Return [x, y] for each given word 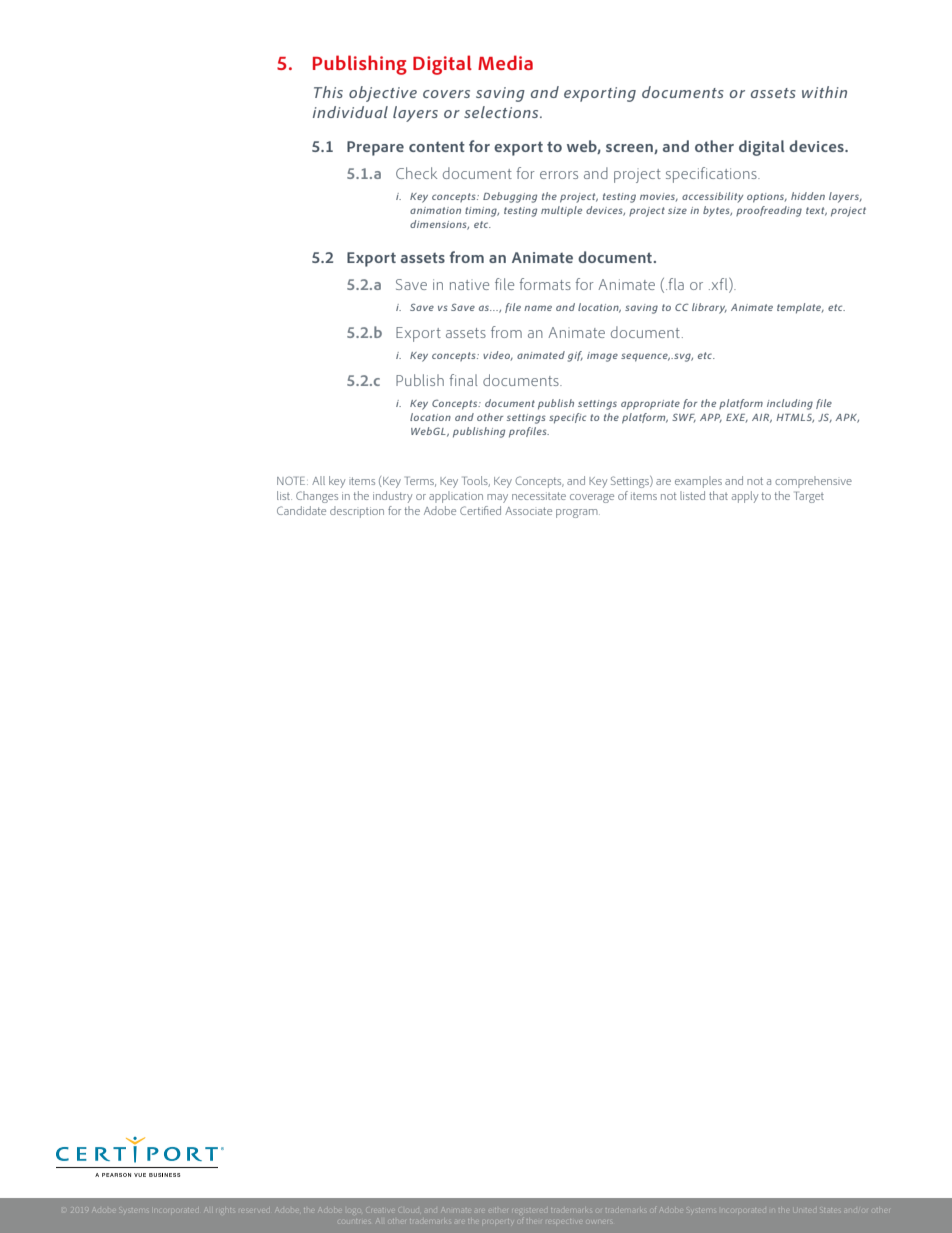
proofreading [769, 211]
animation [435, 210]
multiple [561, 211]
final [463, 380]
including [790, 404]
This [328, 92]
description [357, 512]
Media [505, 62]
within [824, 92]
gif [575, 356]
